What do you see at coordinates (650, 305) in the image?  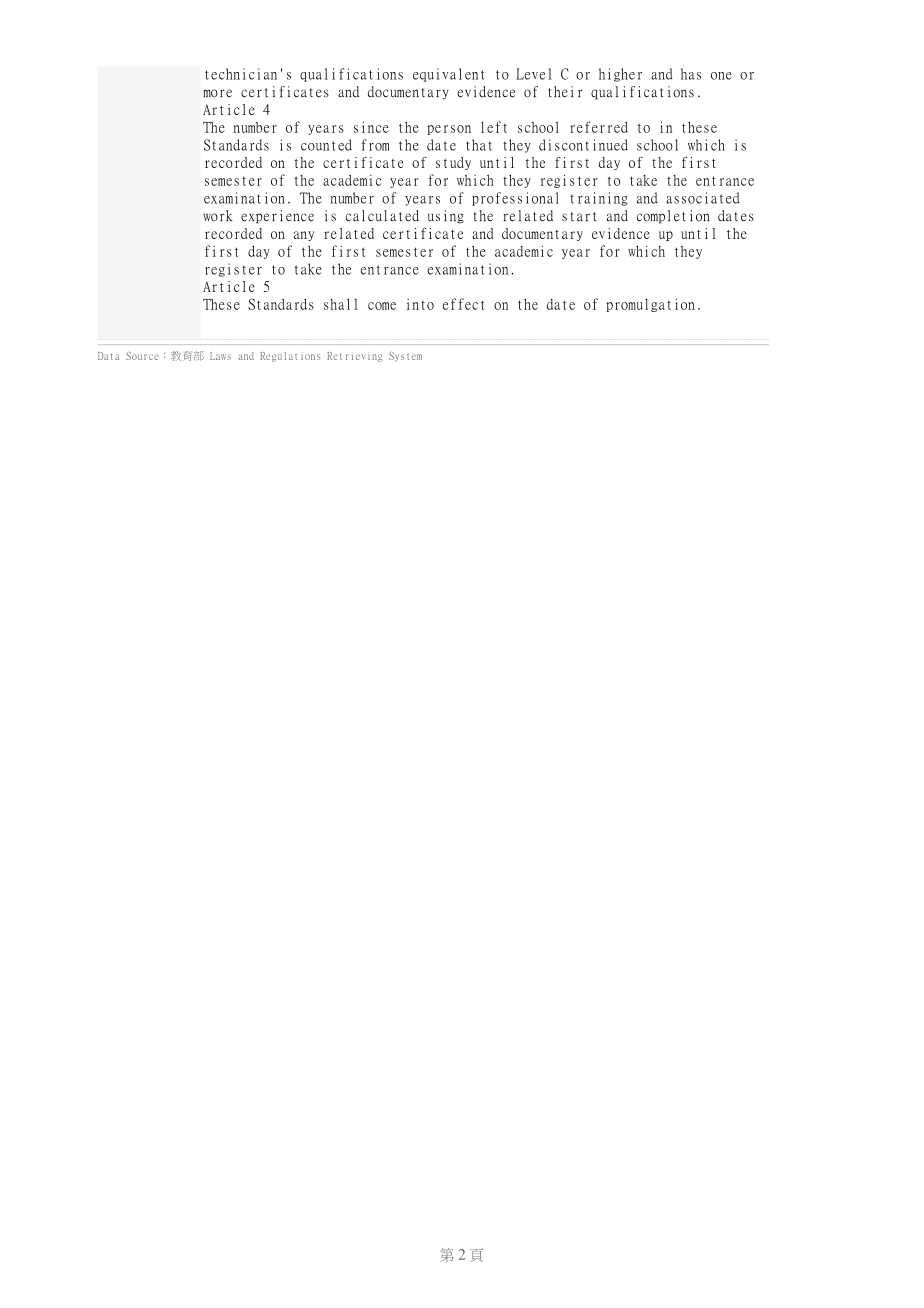 I see `promulgation` at bounding box center [650, 305].
